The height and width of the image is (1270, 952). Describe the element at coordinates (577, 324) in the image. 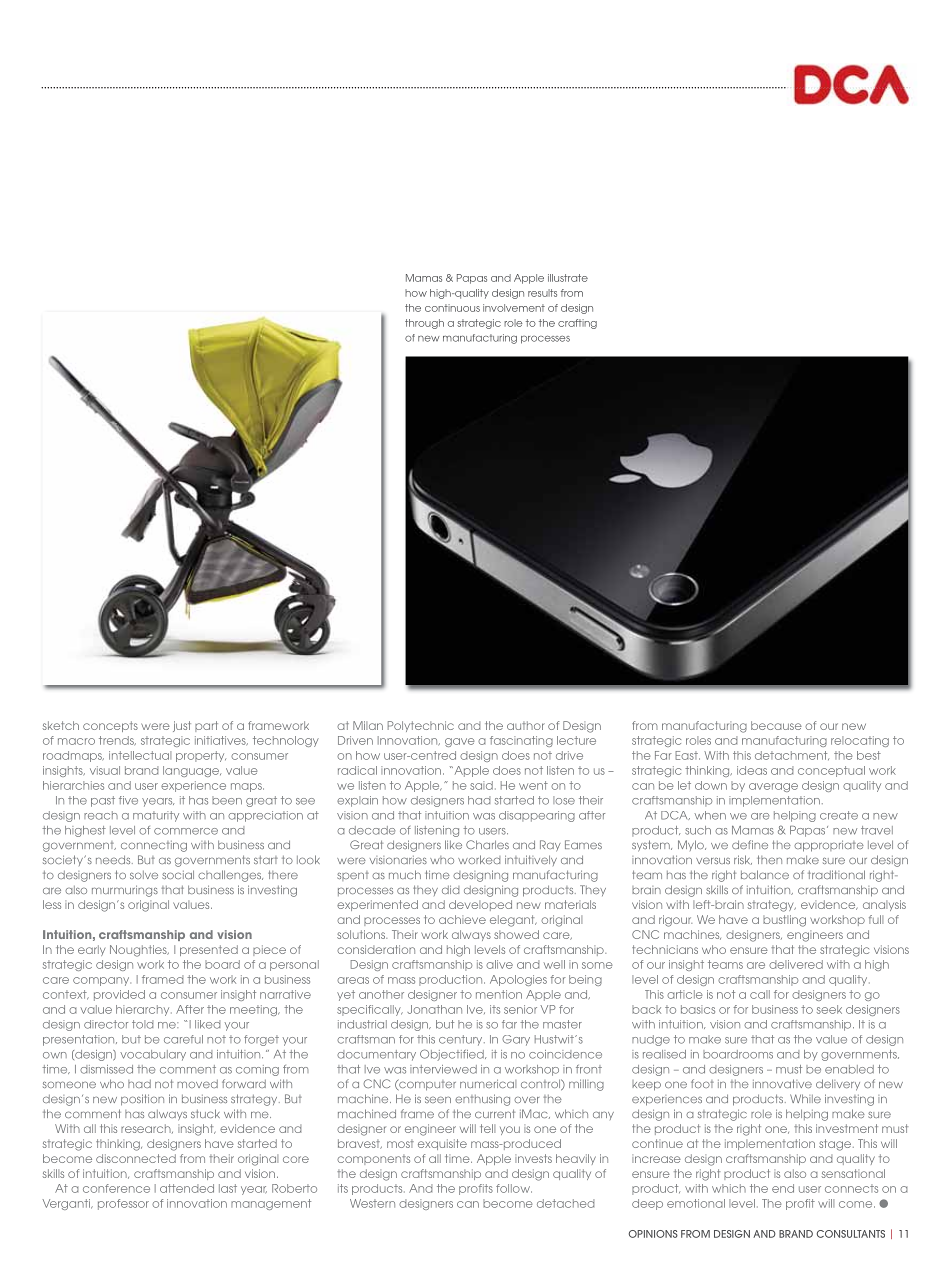

I see `crafting` at that location.
